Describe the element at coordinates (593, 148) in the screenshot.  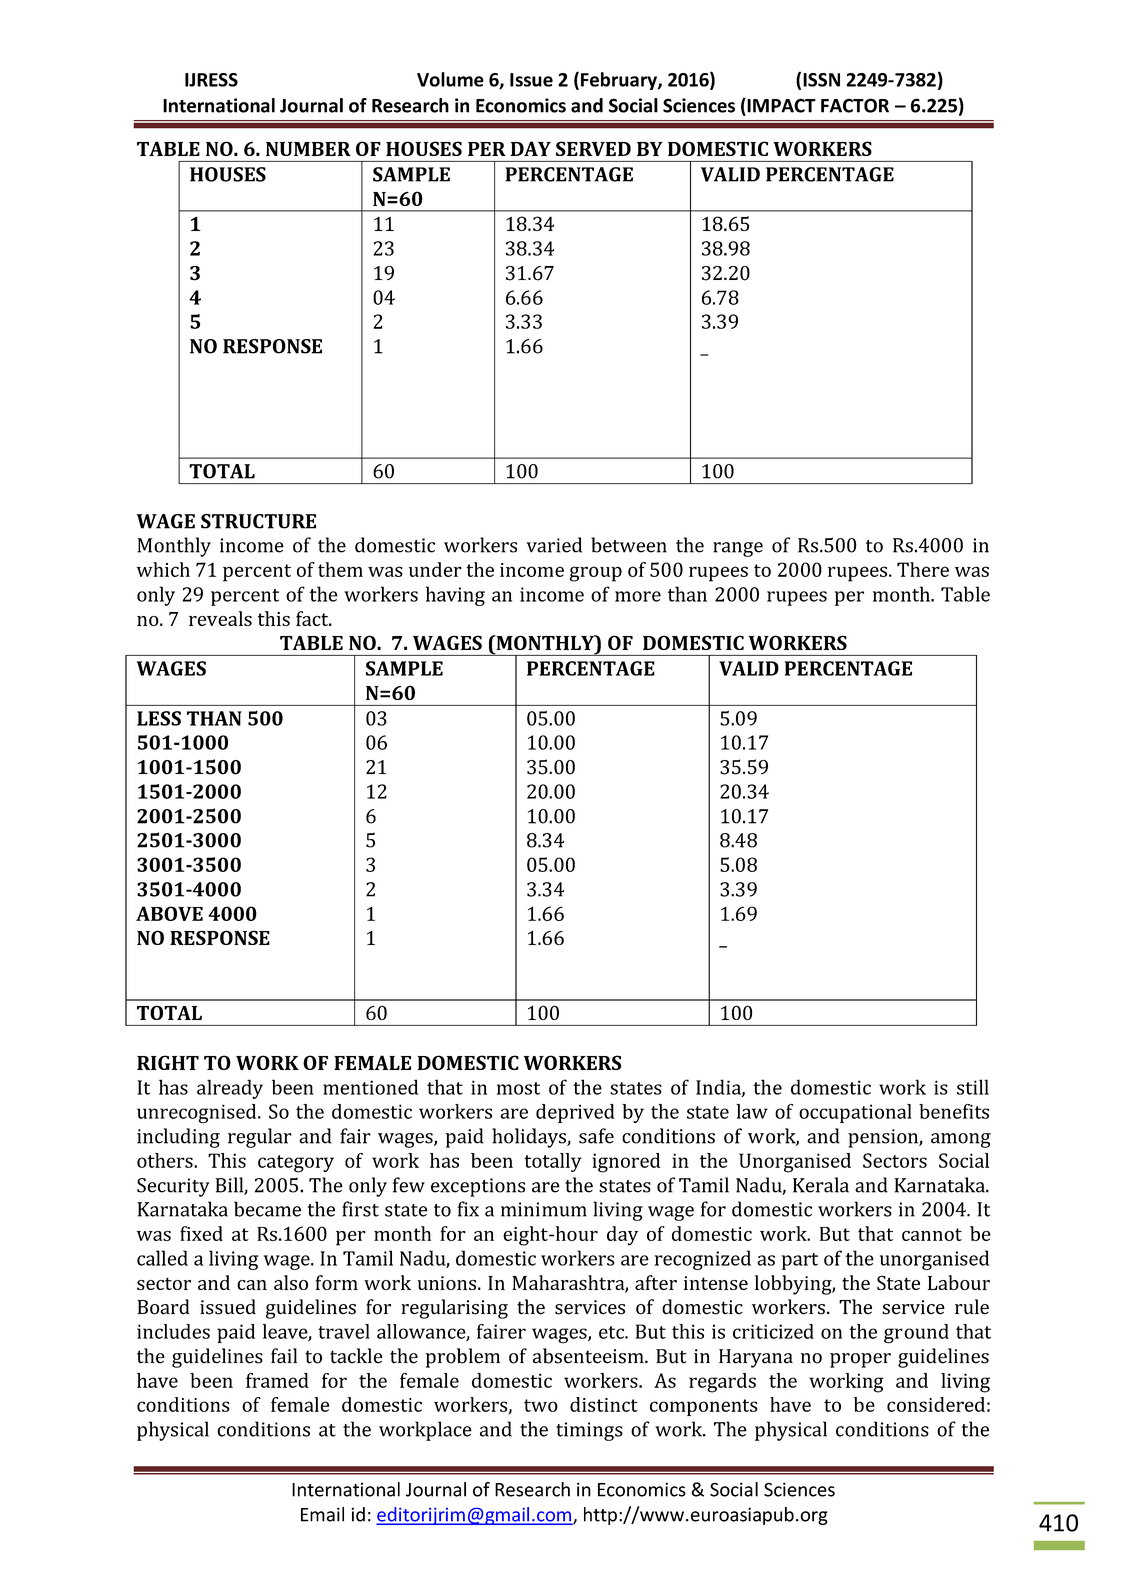
I see `SERVED` at that location.
